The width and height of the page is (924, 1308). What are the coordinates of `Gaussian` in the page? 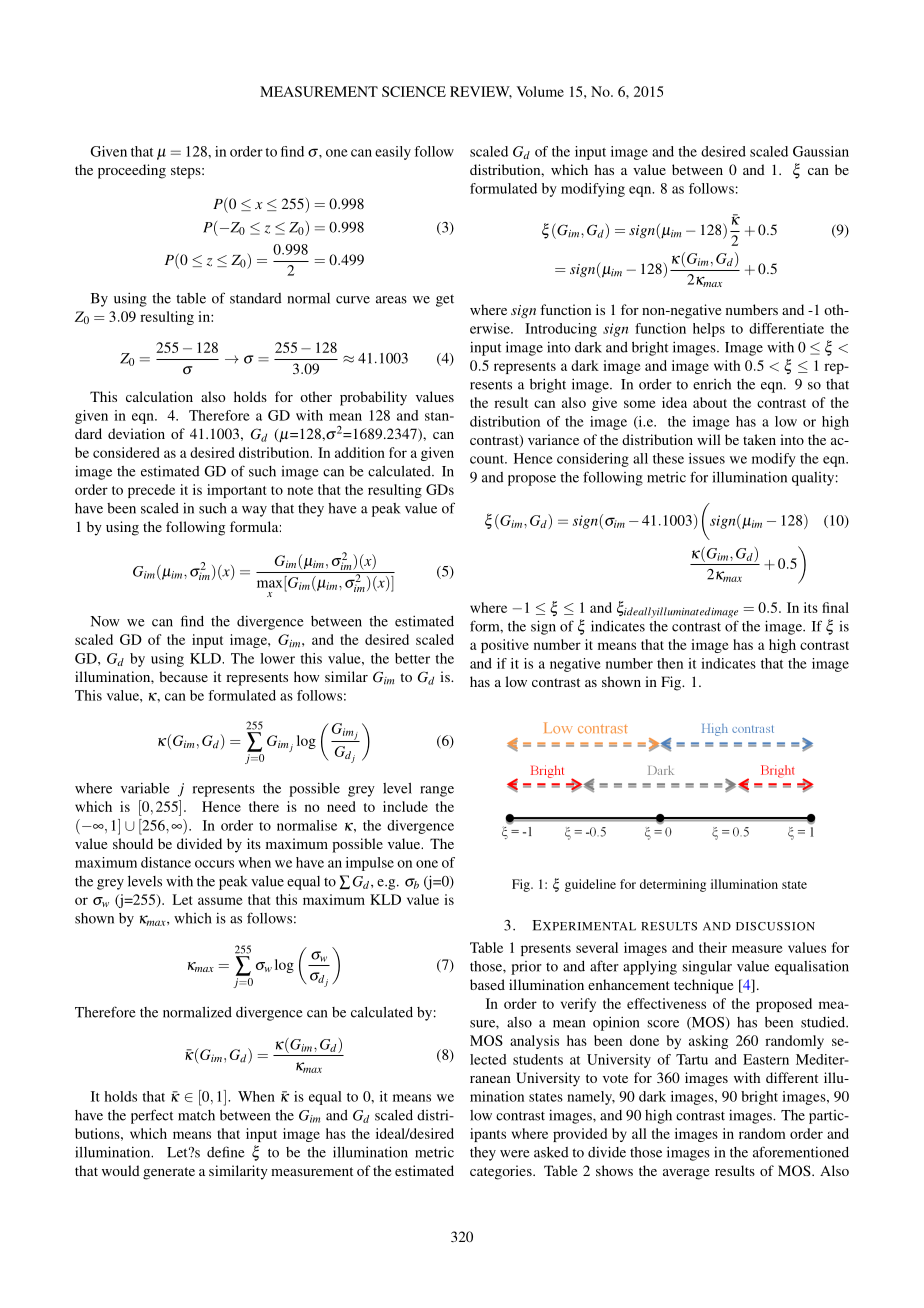 It's located at (821, 151).
